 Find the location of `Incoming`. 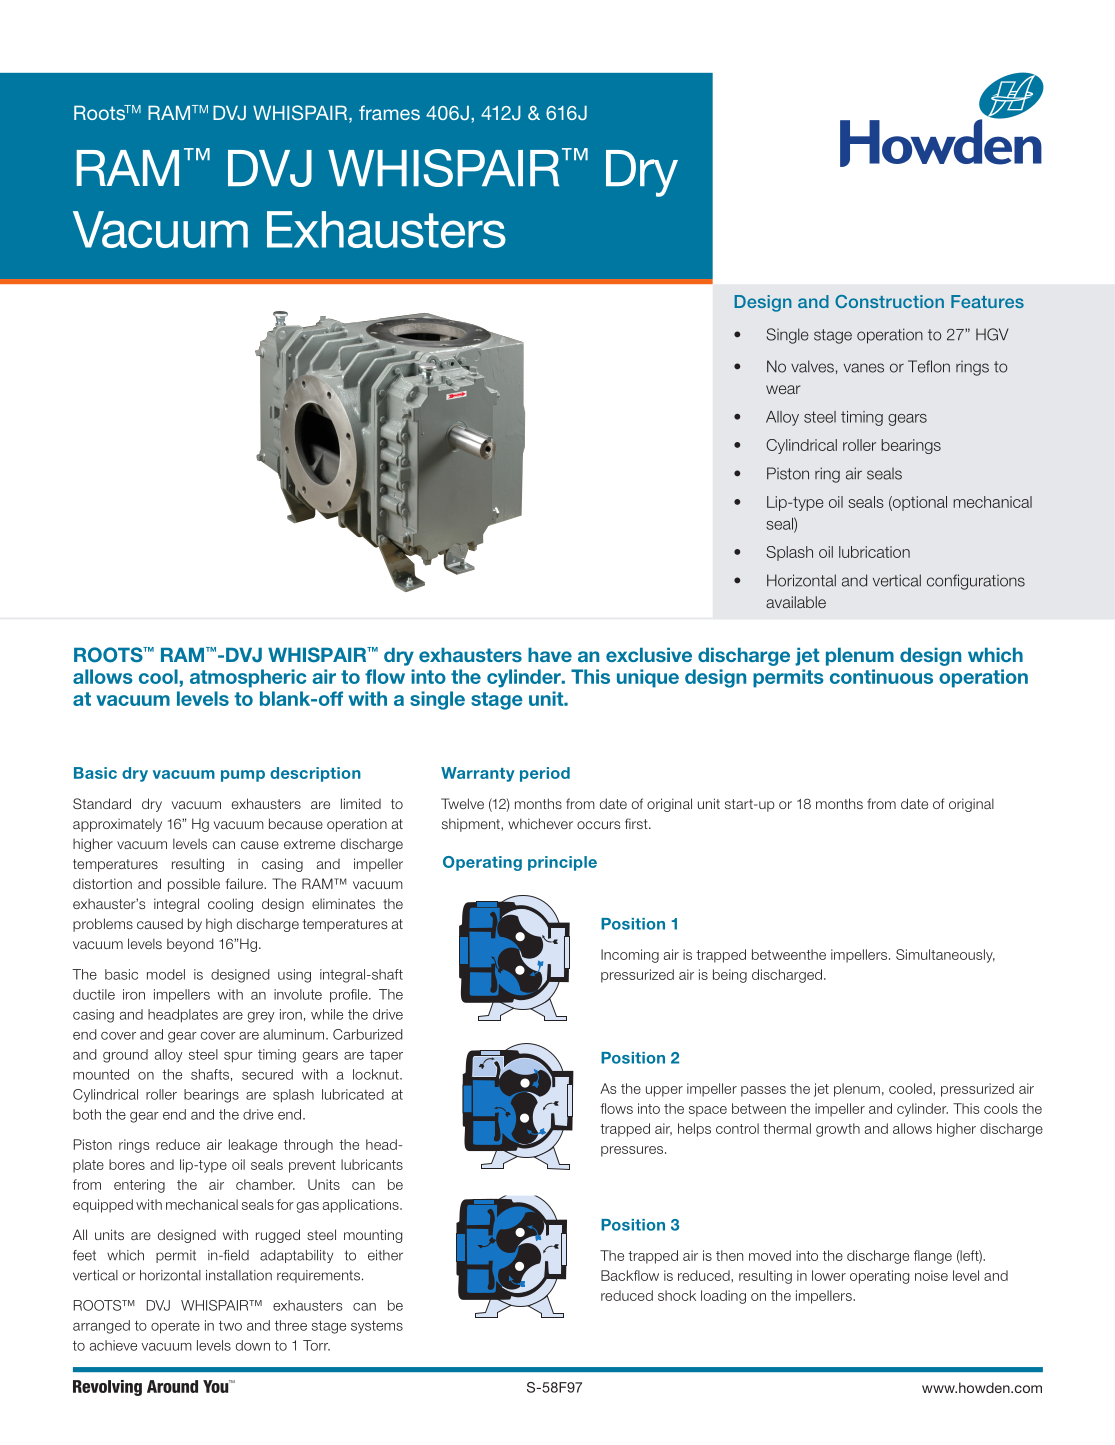

Incoming is located at coordinates (630, 956).
